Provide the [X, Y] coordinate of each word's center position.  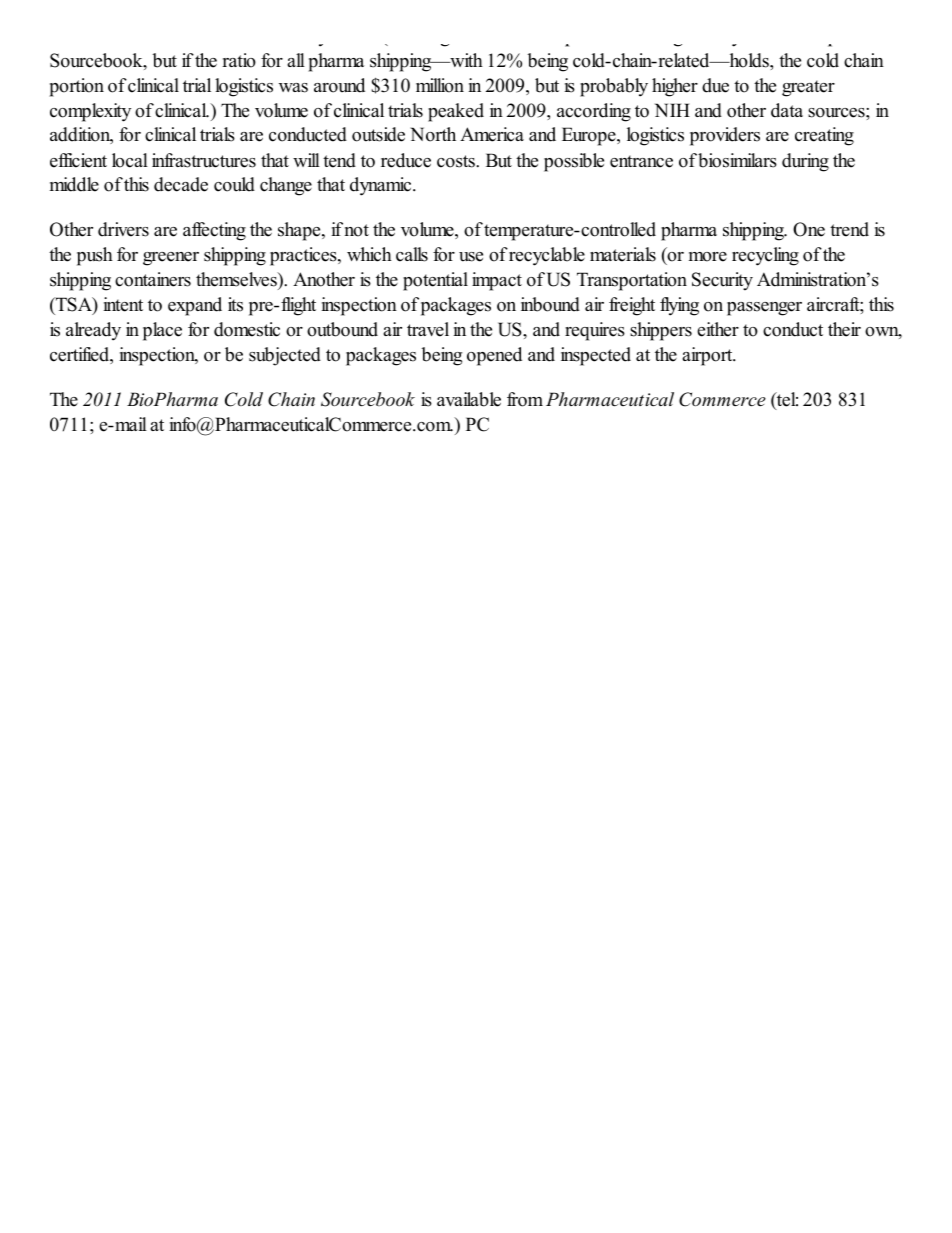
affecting [214, 231]
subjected [285, 356]
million [440, 85]
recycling [765, 256]
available [469, 399]
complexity [90, 112]
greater [808, 88]
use [471, 257]
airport [708, 356]
